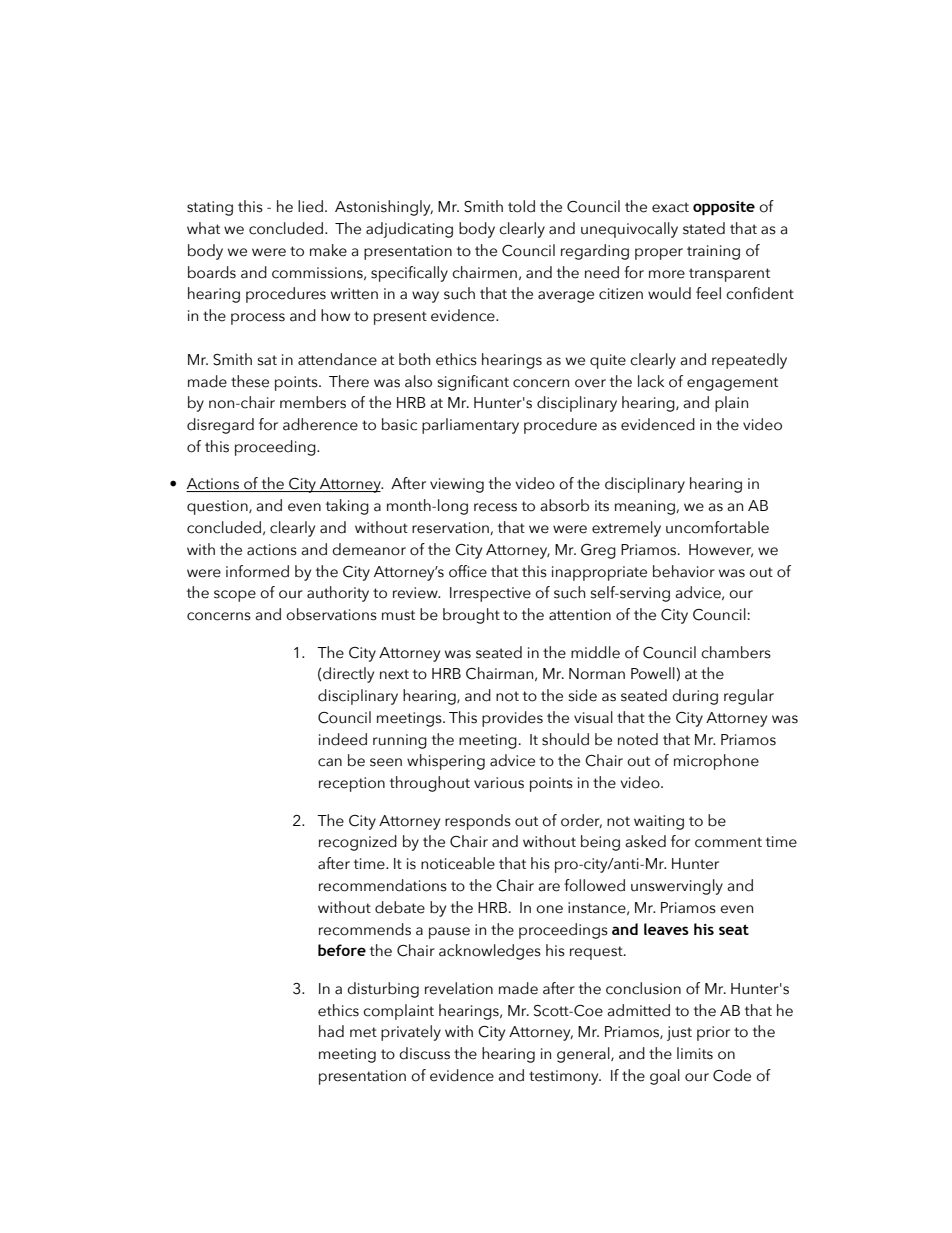 The height and width of the document is (1233, 952). I want to click on microphone, so click(716, 762).
